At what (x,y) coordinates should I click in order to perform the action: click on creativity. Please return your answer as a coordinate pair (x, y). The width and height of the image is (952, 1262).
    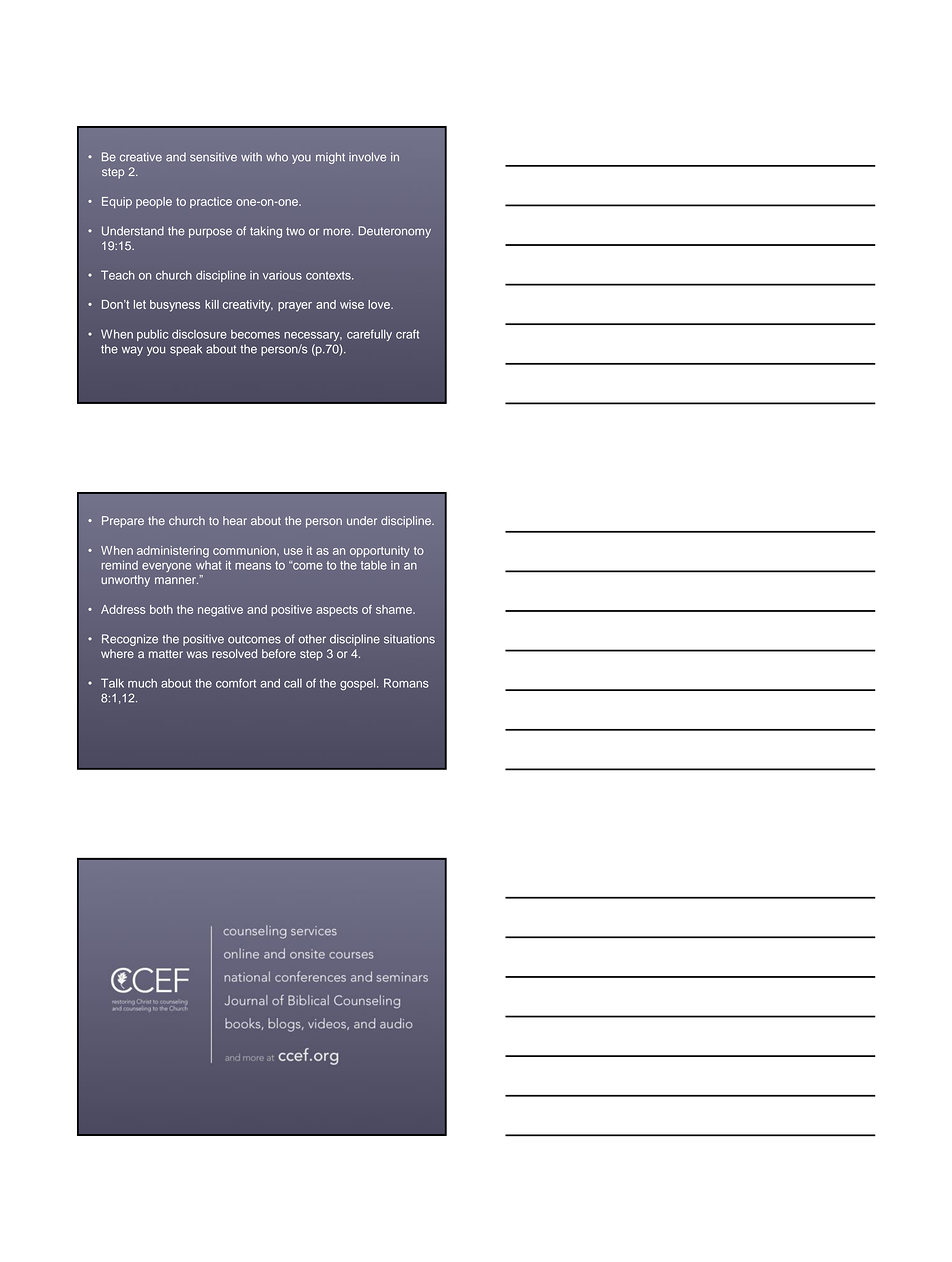
    Looking at the image, I should click on (248, 306).
